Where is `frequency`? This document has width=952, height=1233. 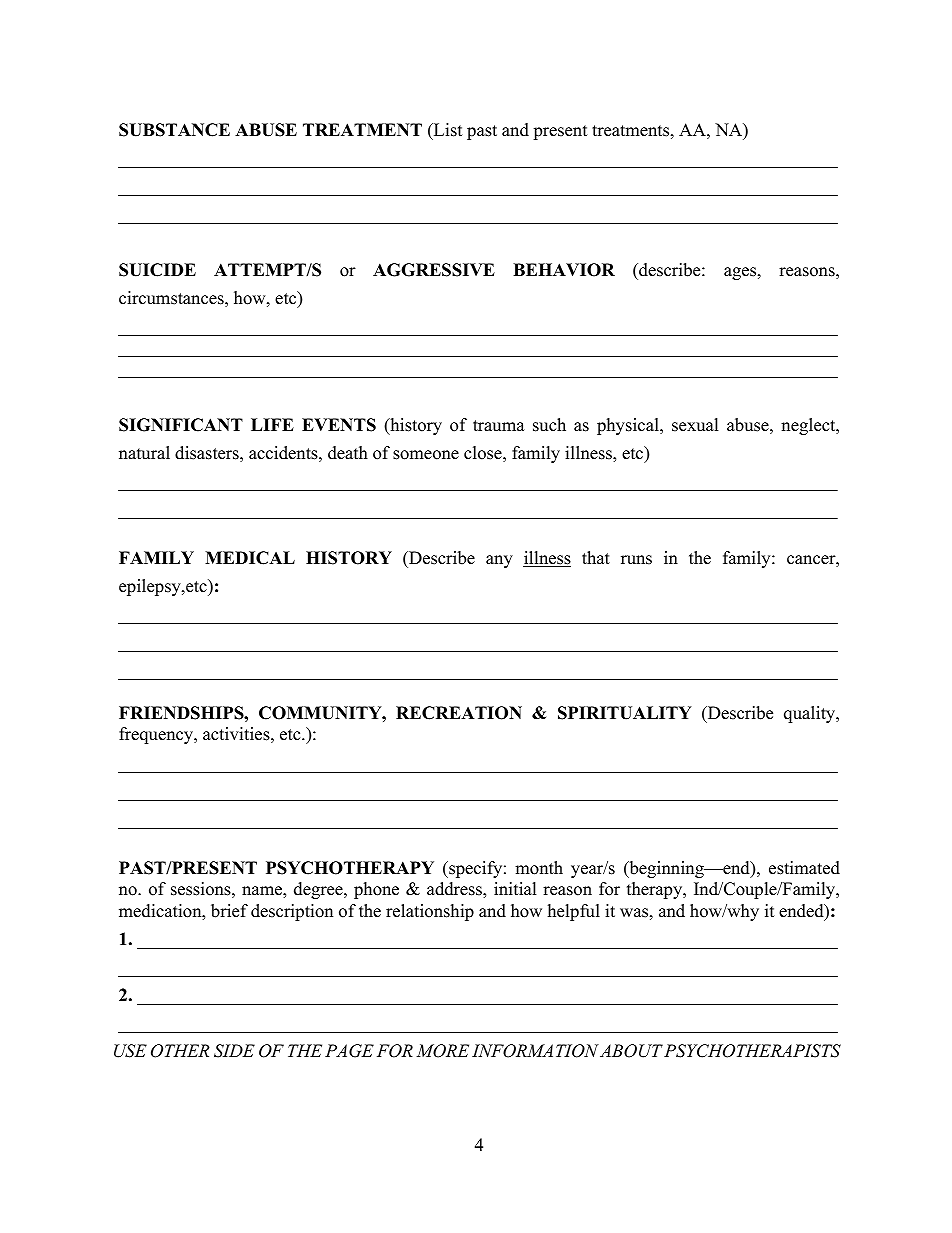 frequency is located at coordinates (157, 735).
